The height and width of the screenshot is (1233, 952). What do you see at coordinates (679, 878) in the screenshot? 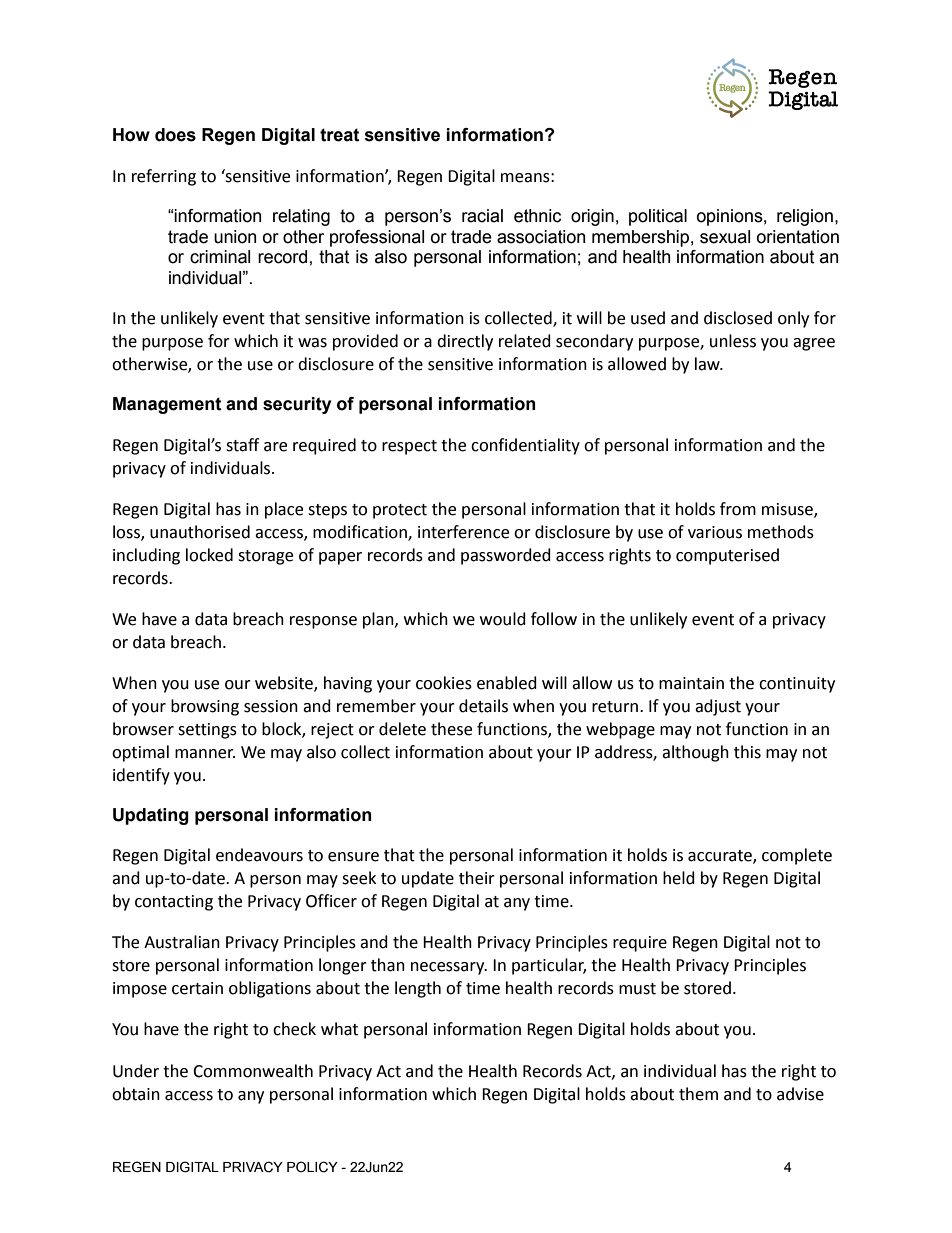
I see `held` at bounding box center [679, 878].
